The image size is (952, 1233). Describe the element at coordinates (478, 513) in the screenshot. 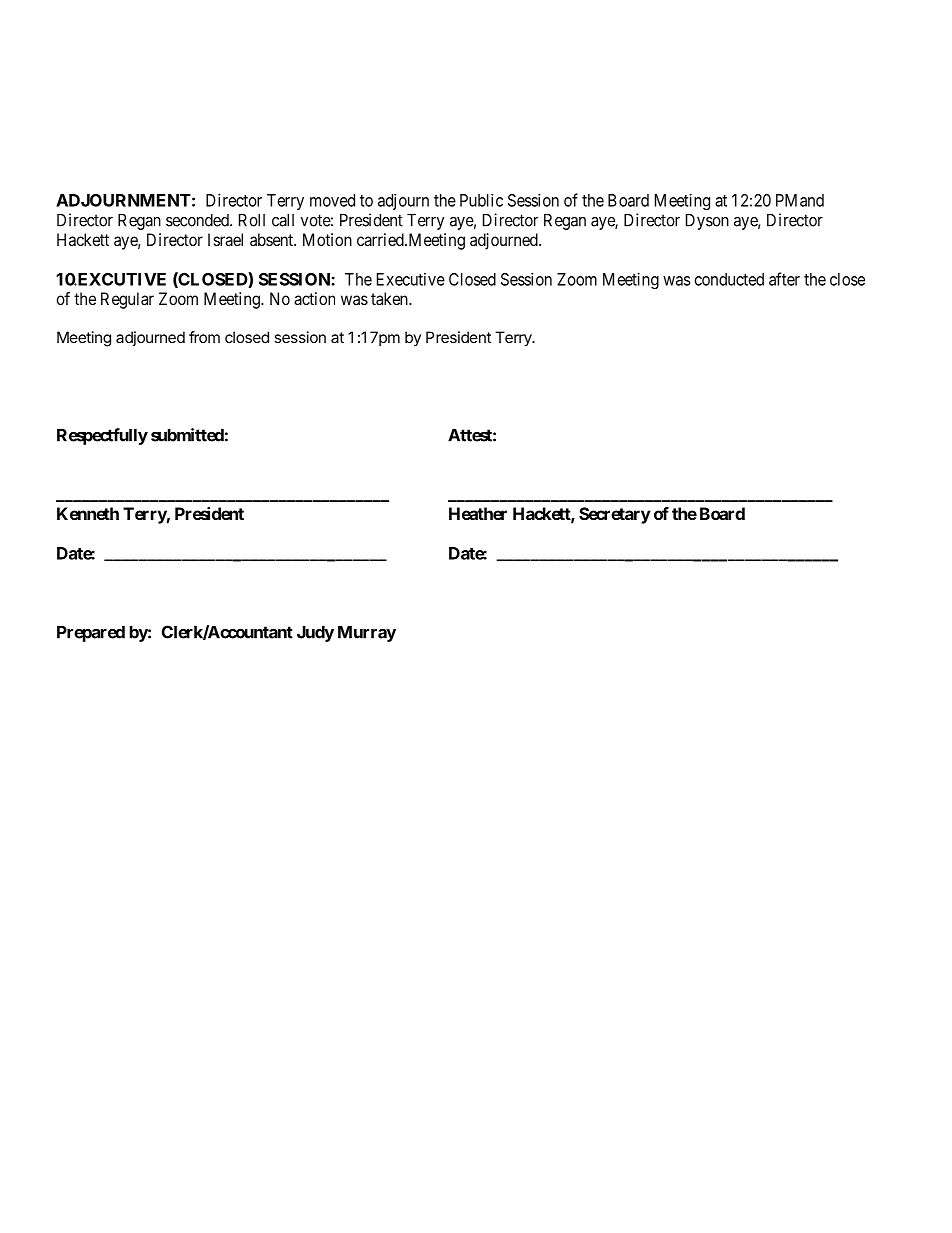

I see `Heather` at that location.
